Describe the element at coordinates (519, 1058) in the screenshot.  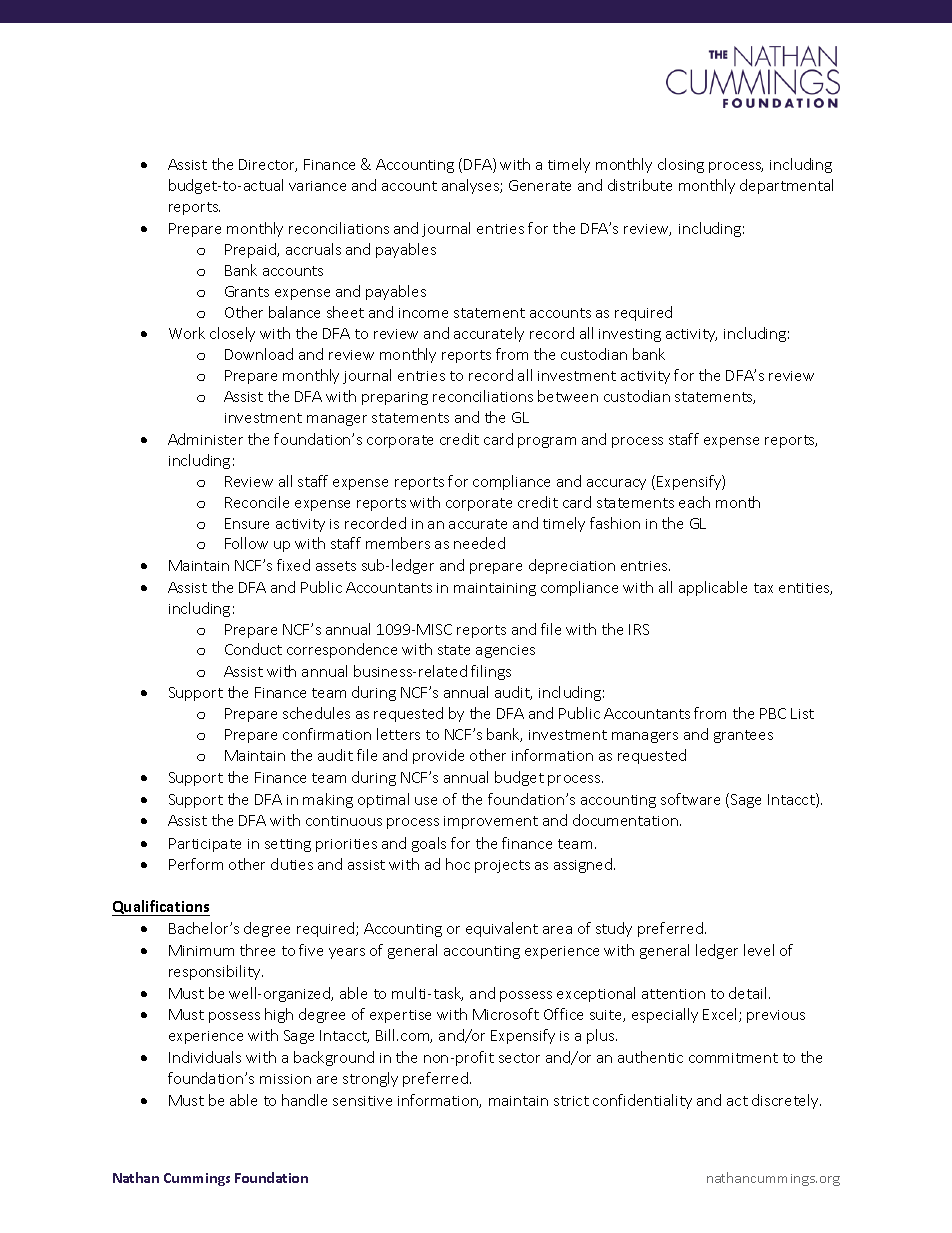
I see `sector` at that location.
